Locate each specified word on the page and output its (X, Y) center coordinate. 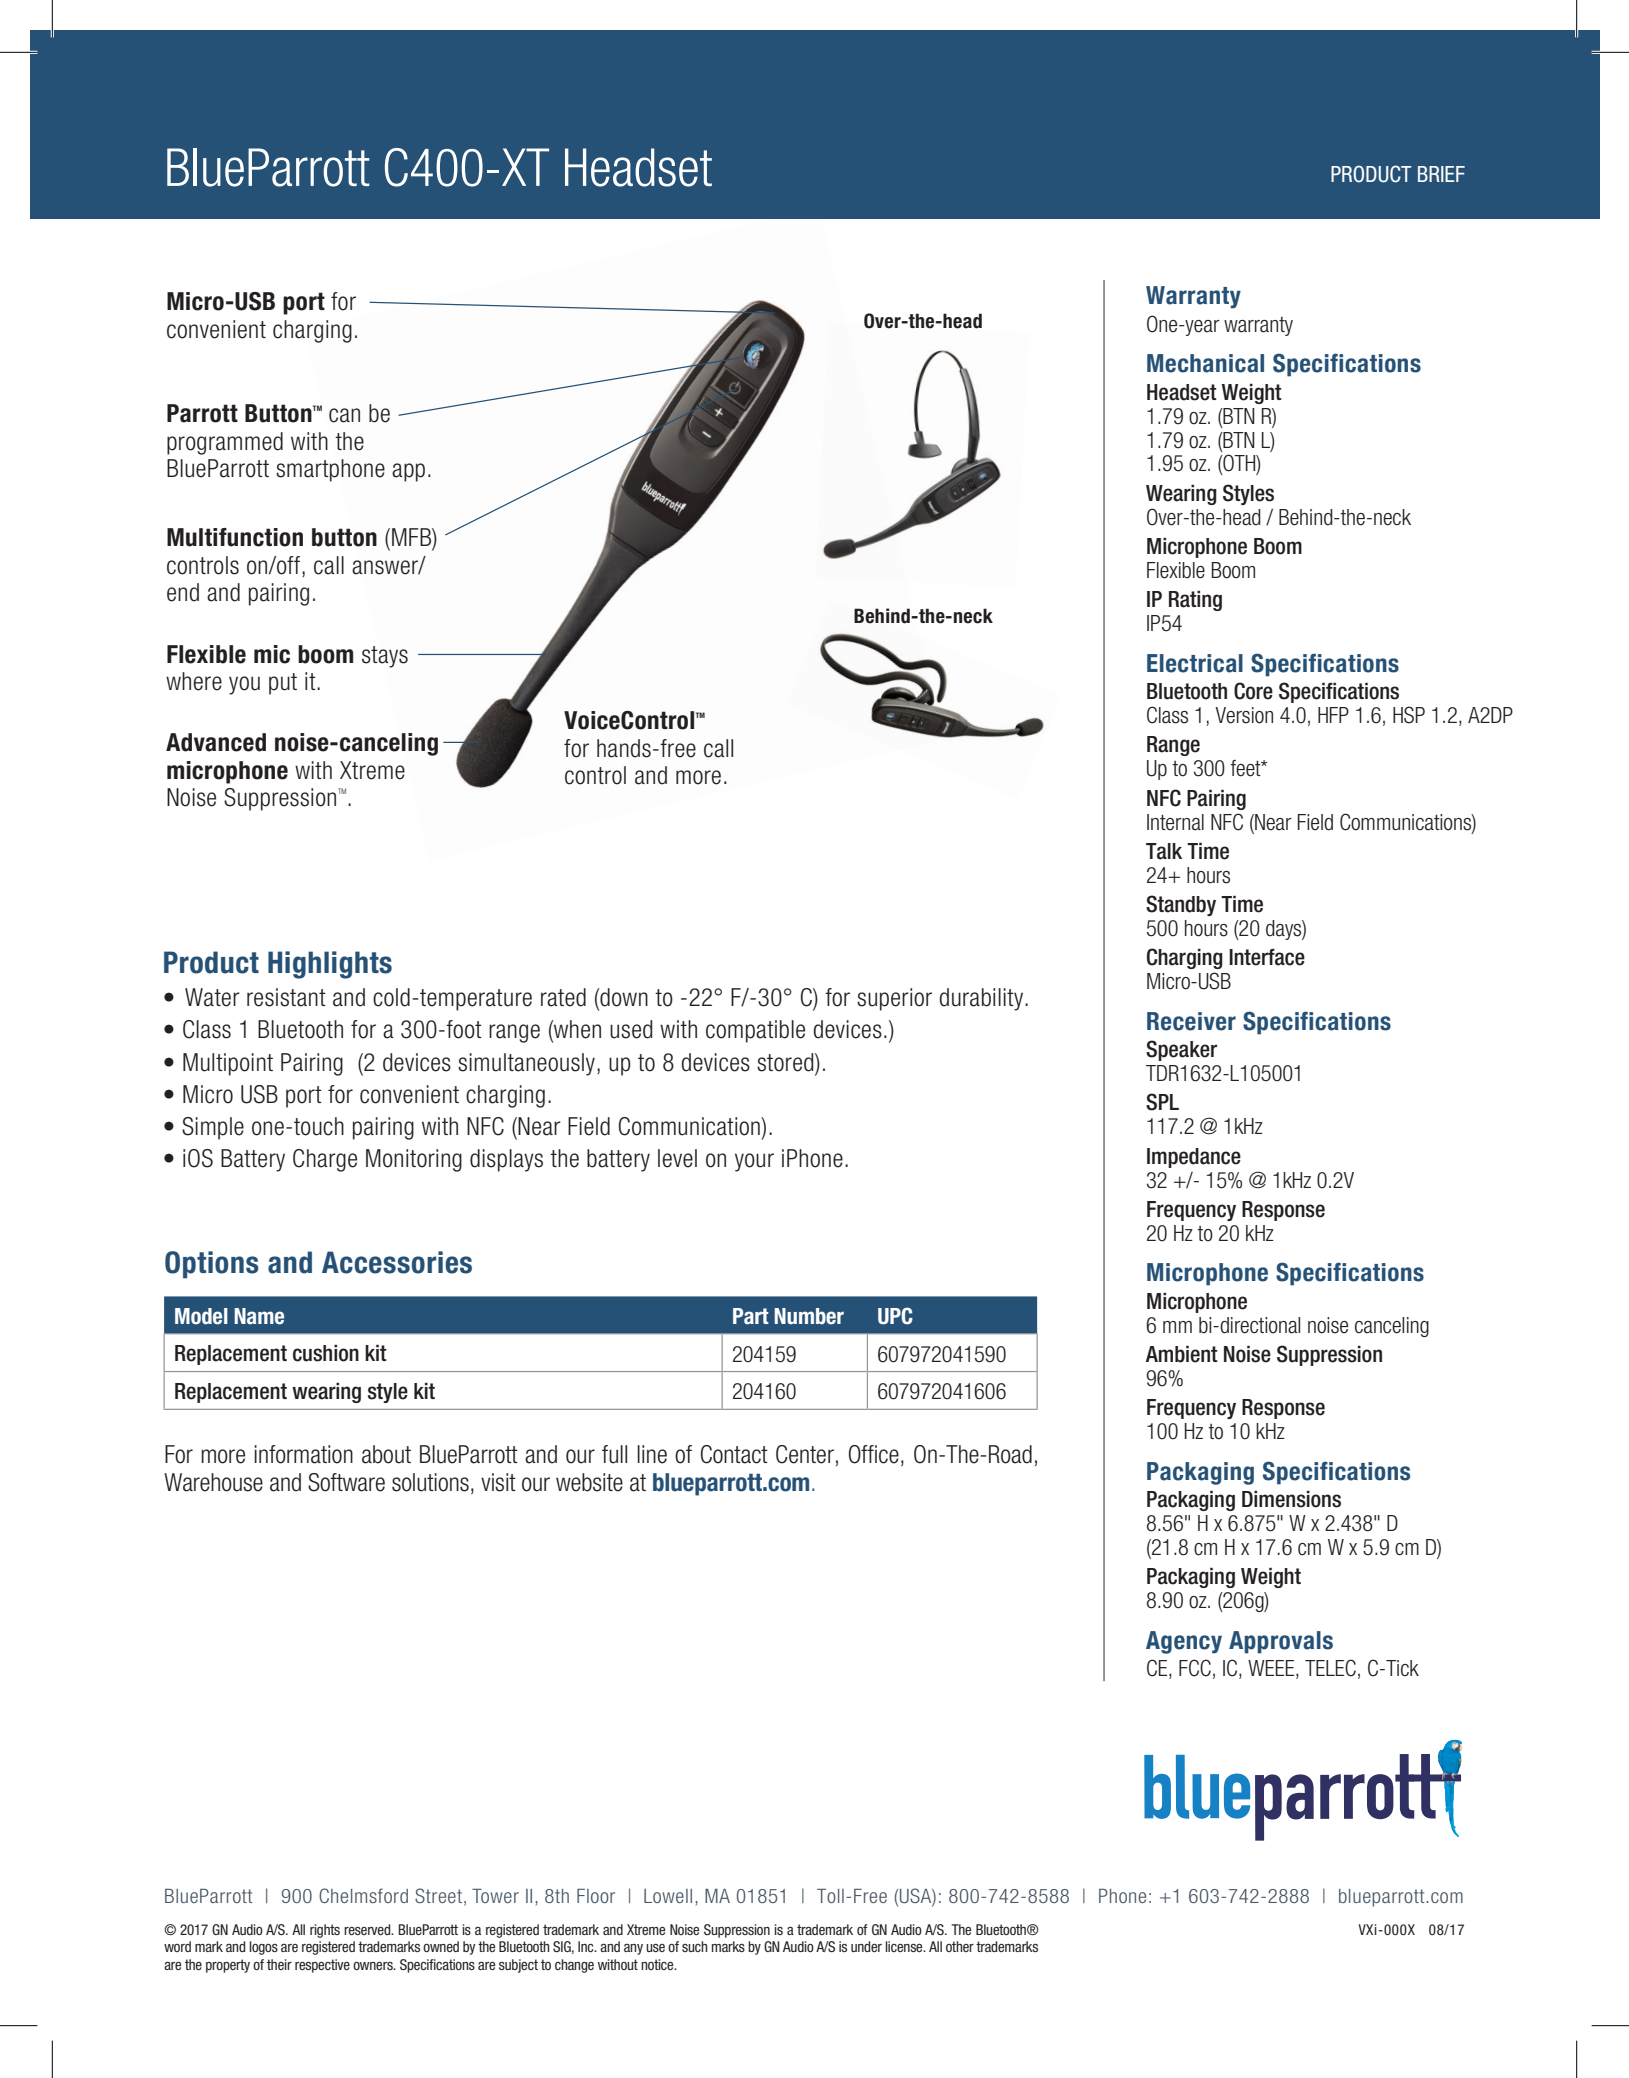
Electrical (1195, 663)
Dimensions (1291, 1499)
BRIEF (1441, 174)
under (866, 1946)
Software (346, 1482)
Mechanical (1205, 363)
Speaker (1181, 1050)
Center (805, 1454)
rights (325, 1931)
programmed (225, 443)
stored (786, 1062)
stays (385, 657)
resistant (286, 997)
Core (1253, 691)
